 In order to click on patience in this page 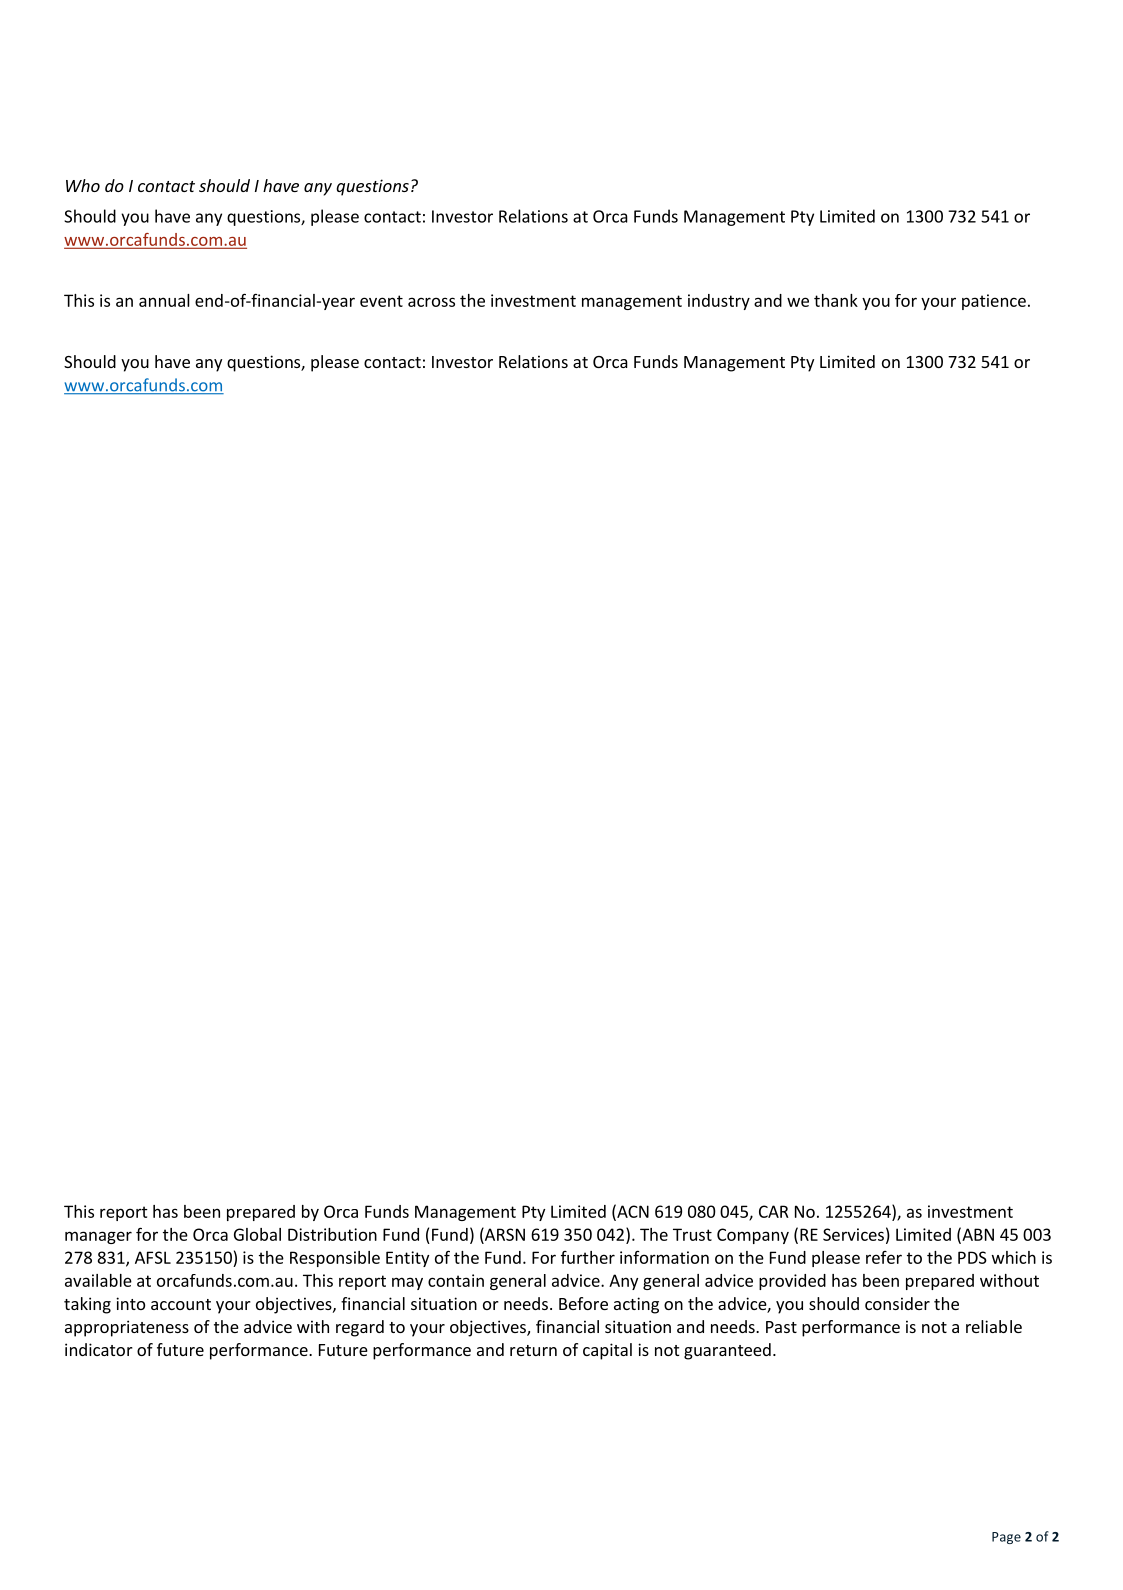, I will do `click(994, 302)`.
